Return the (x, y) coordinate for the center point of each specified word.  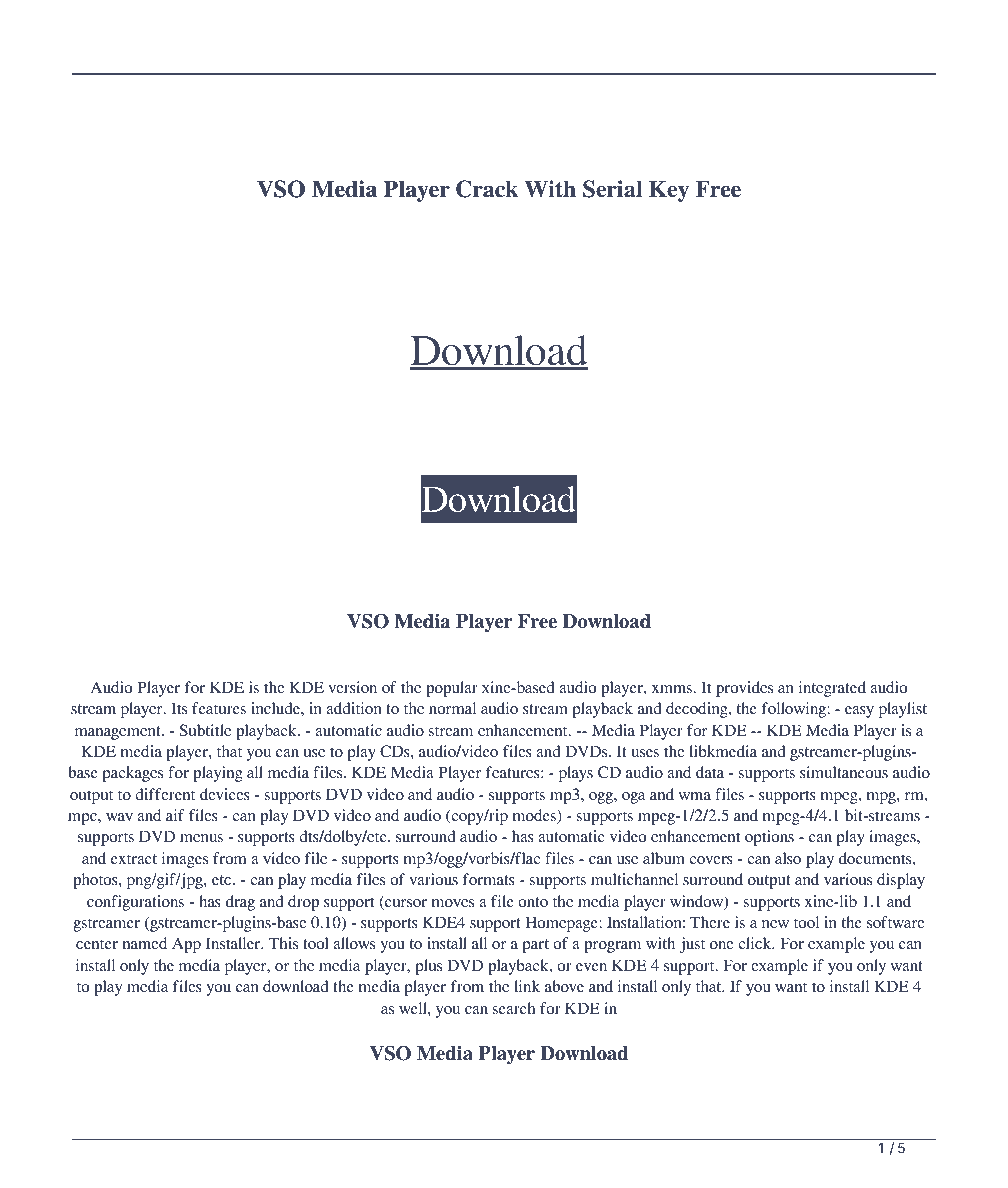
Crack (487, 189)
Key (669, 191)
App (186, 945)
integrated (832, 689)
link (527, 986)
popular (452, 689)
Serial (612, 189)
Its (179, 708)
